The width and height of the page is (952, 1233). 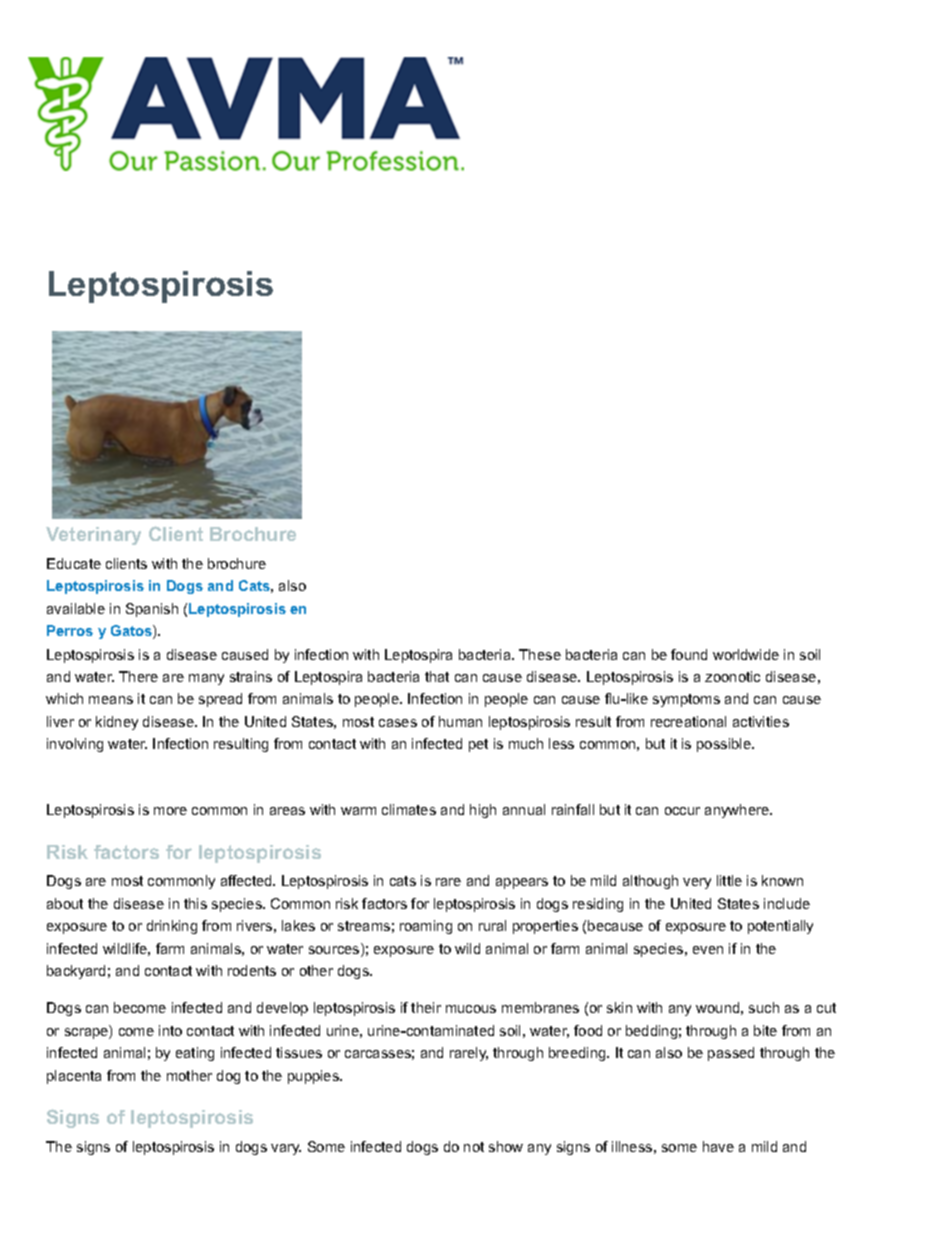 What do you see at coordinates (170, 811) in the page?
I see `more` at bounding box center [170, 811].
